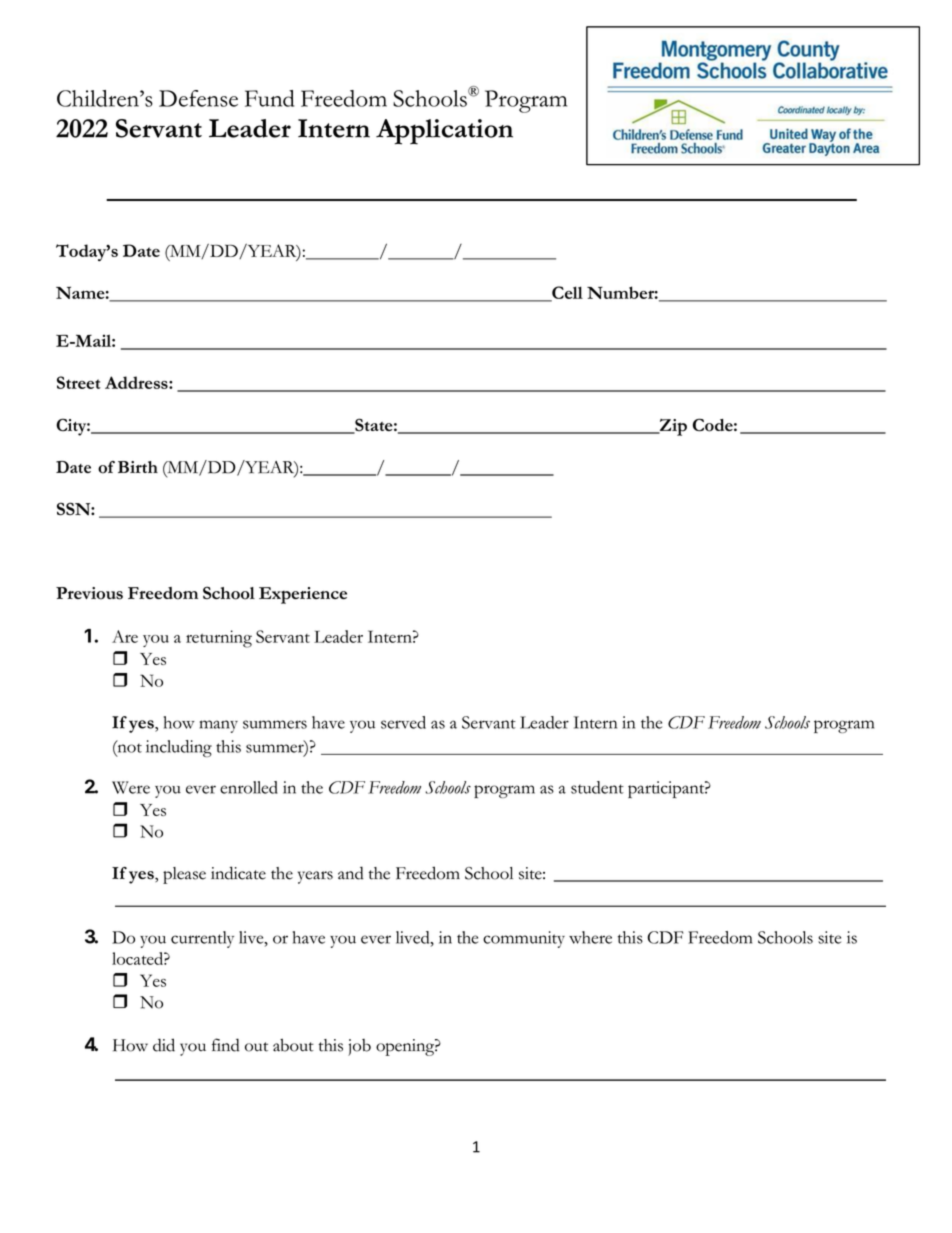 The width and height of the image is (952, 1233). I want to click on please, so click(184, 875).
